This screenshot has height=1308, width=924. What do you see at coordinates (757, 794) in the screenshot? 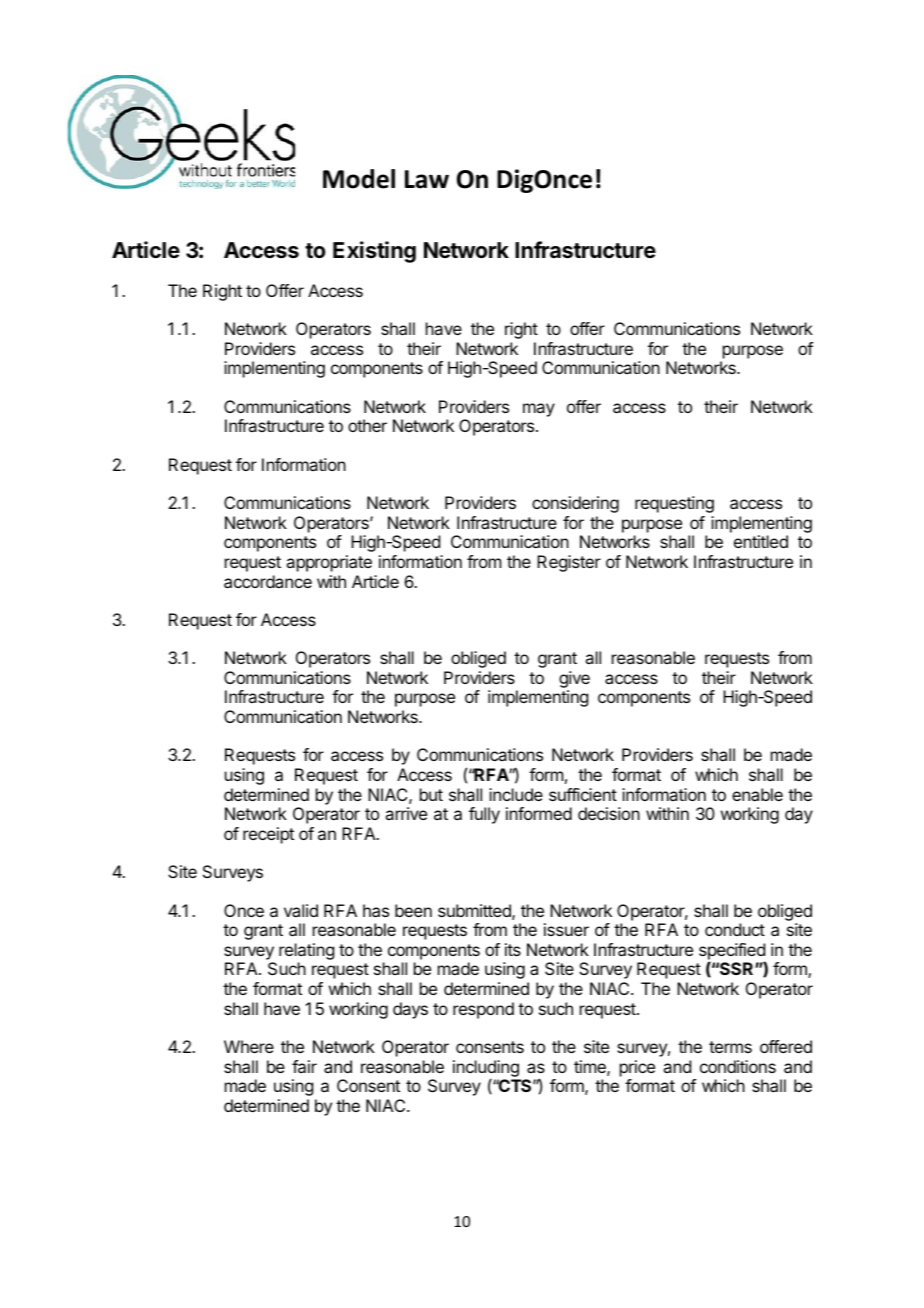
I see `enable` at bounding box center [757, 794].
